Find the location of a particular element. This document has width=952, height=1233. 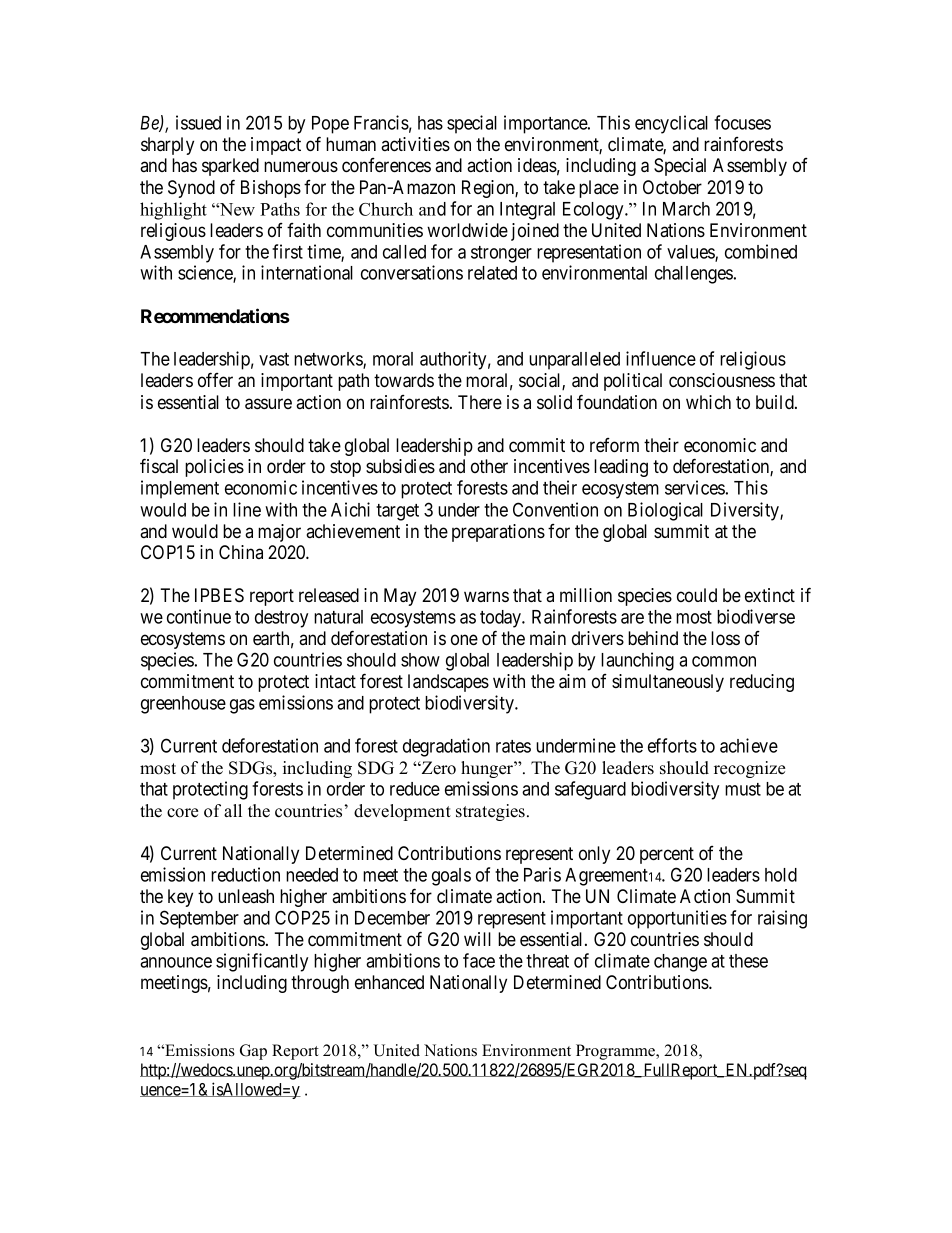

face is located at coordinates (479, 960).
